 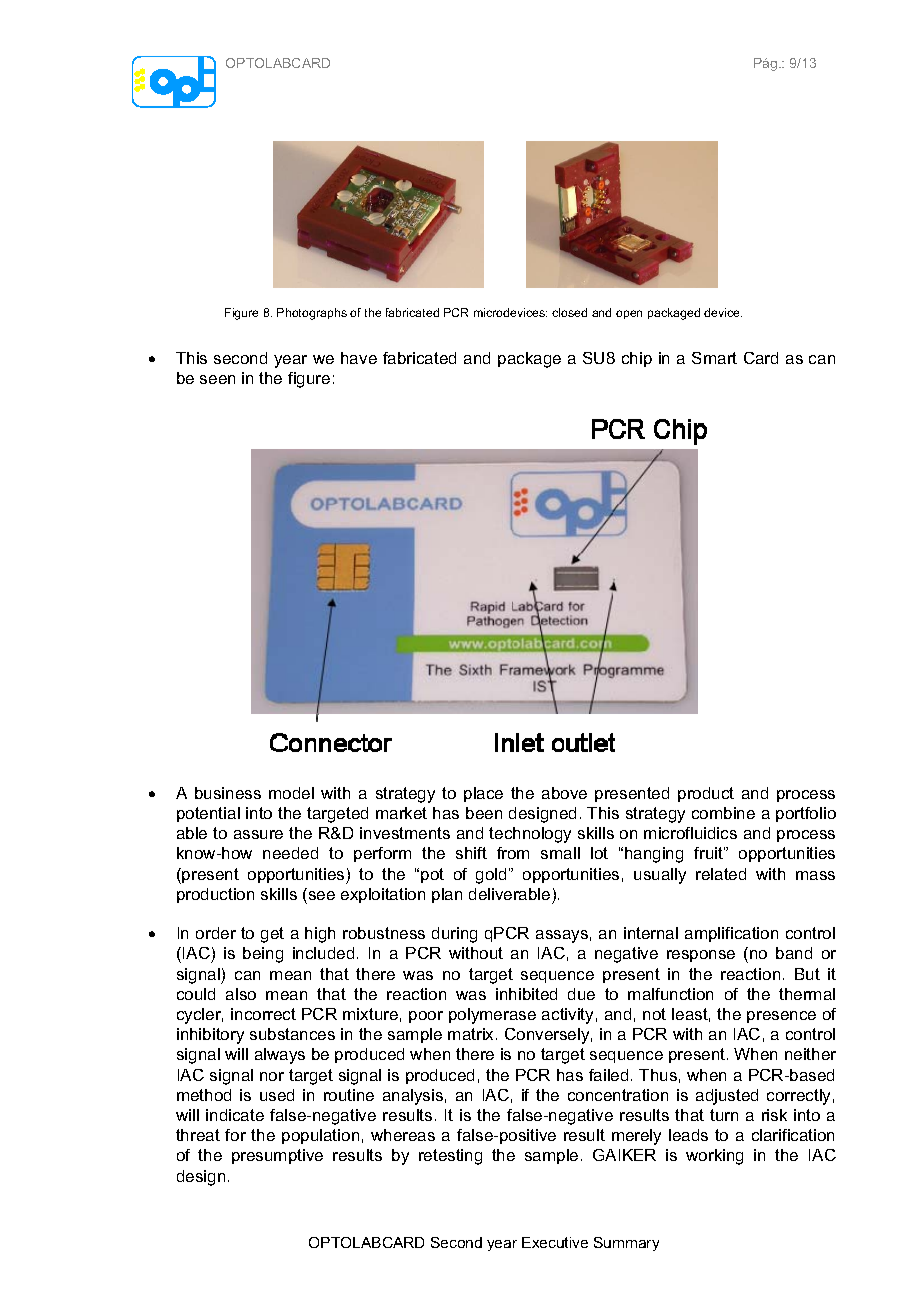 What do you see at coordinates (263, 1014) in the screenshot?
I see `incorrect` at bounding box center [263, 1014].
